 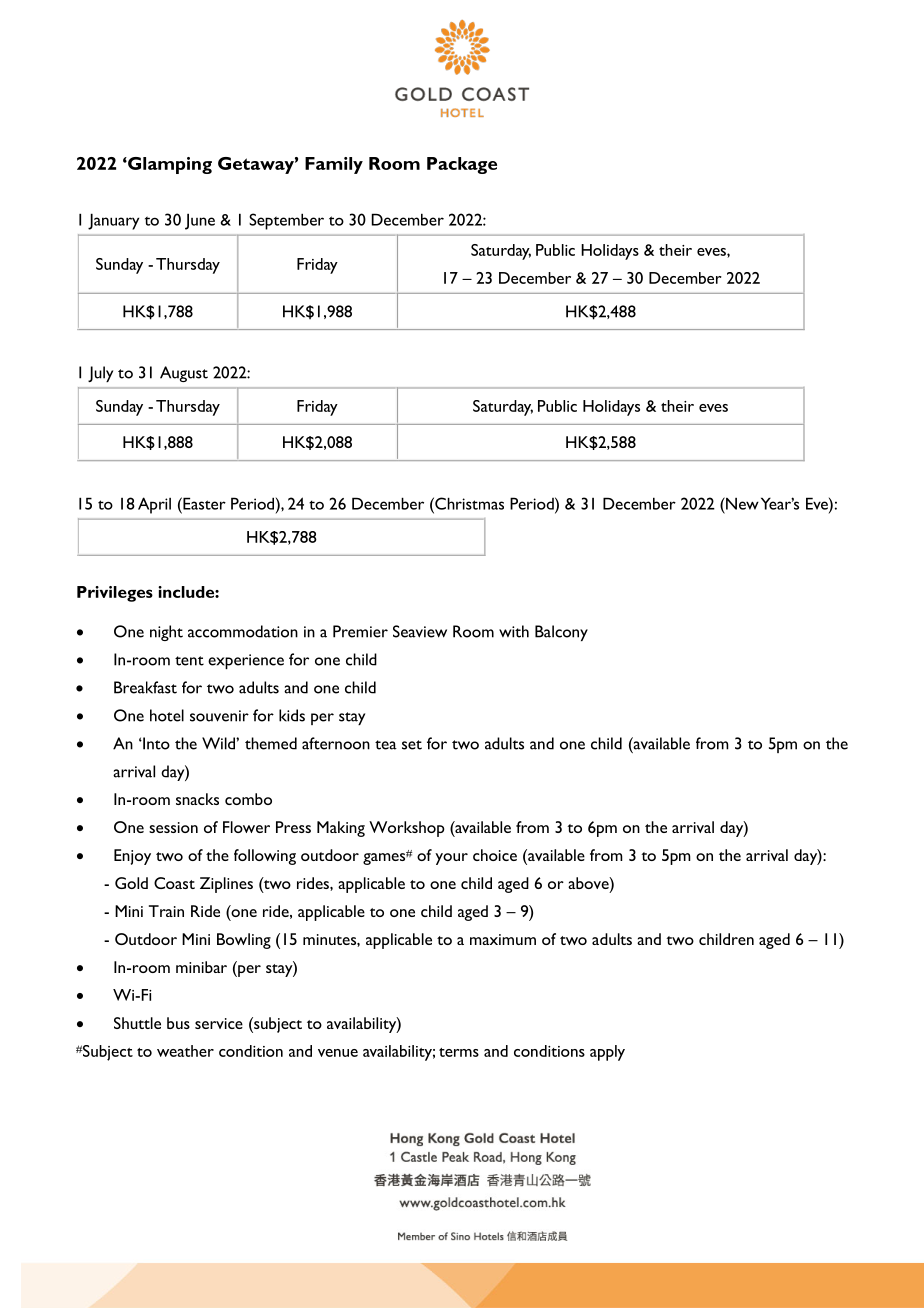 I want to click on night, so click(x=166, y=633).
